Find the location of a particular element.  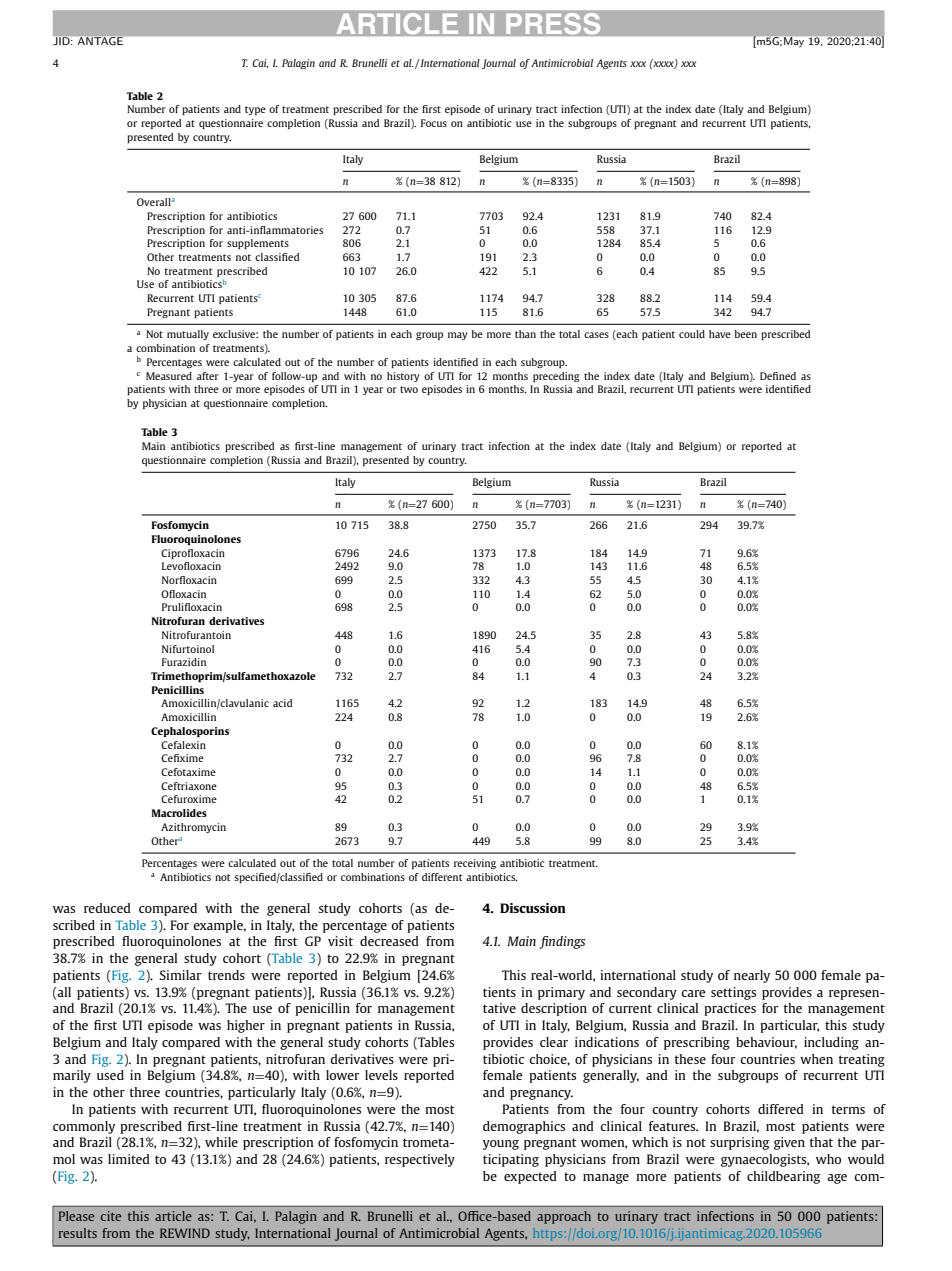

expected is located at coordinates (530, 1177).
